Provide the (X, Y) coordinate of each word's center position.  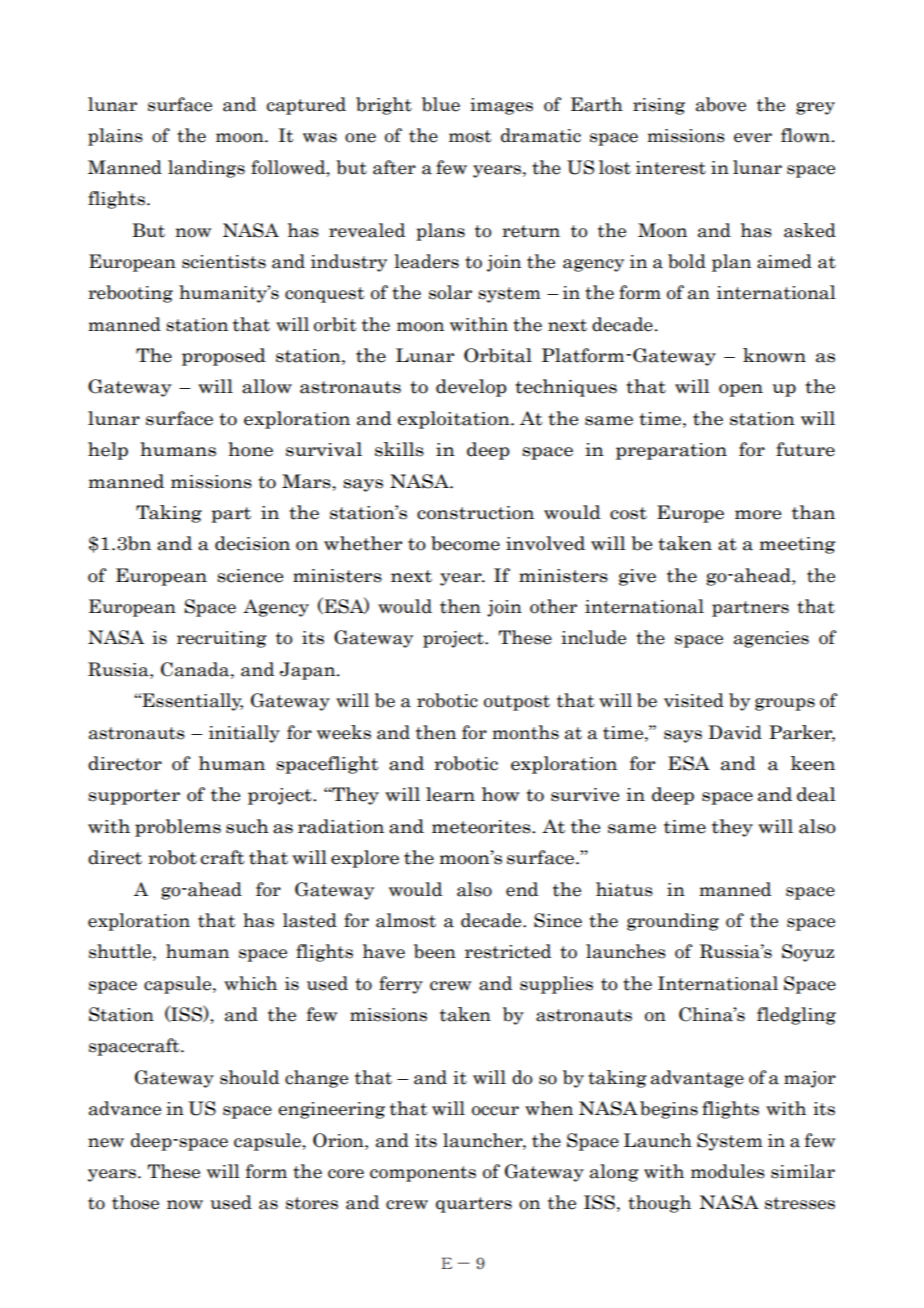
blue (441, 104)
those (135, 1202)
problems (178, 828)
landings (206, 169)
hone (250, 449)
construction (475, 513)
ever (753, 138)
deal (816, 794)
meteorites (482, 827)
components (423, 1174)
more (758, 515)
